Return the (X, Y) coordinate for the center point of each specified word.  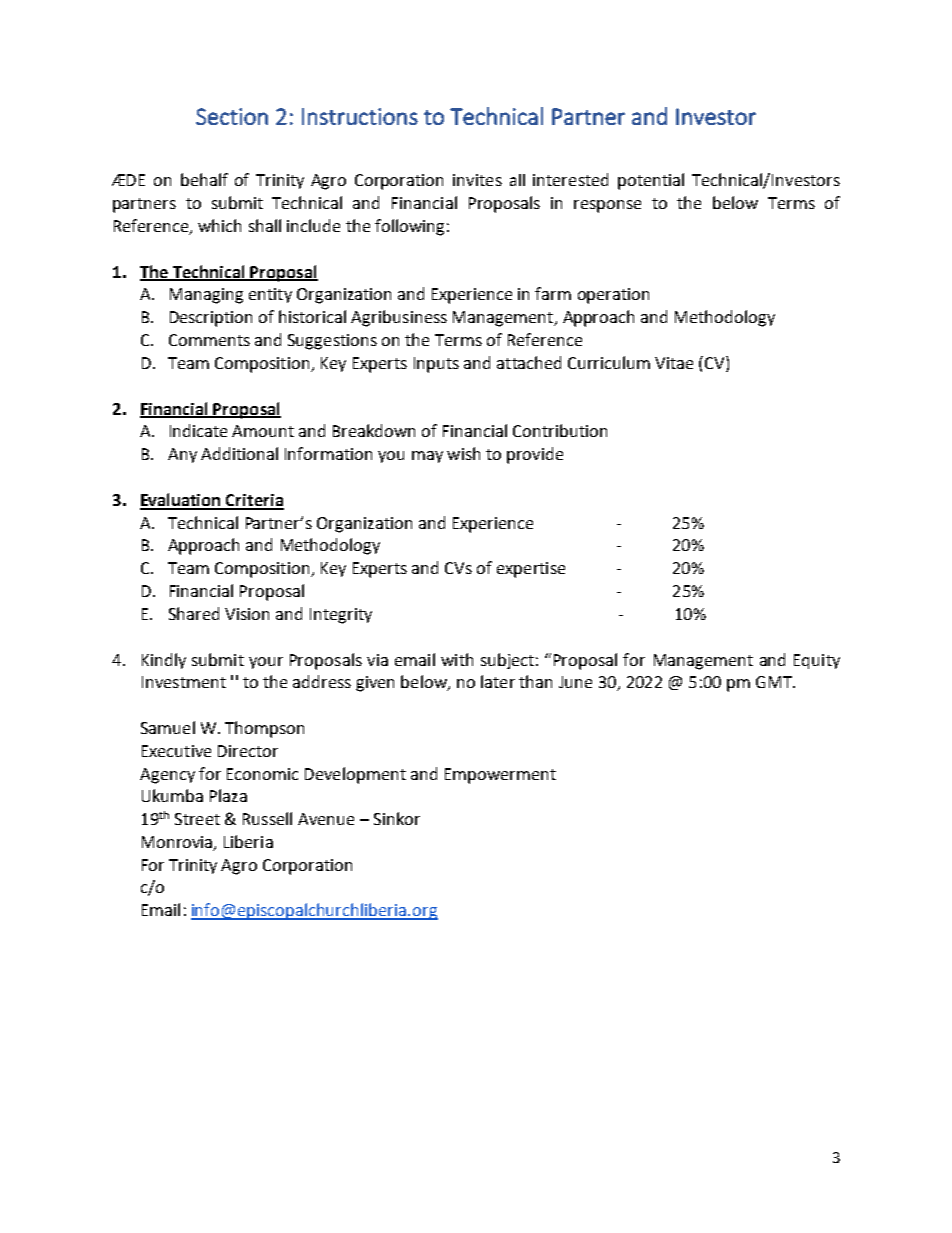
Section (232, 116)
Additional (239, 453)
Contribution (560, 430)
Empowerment (500, 776)
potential (651, 181)
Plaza (228, 795)
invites (477, 180)
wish (463, 453)
